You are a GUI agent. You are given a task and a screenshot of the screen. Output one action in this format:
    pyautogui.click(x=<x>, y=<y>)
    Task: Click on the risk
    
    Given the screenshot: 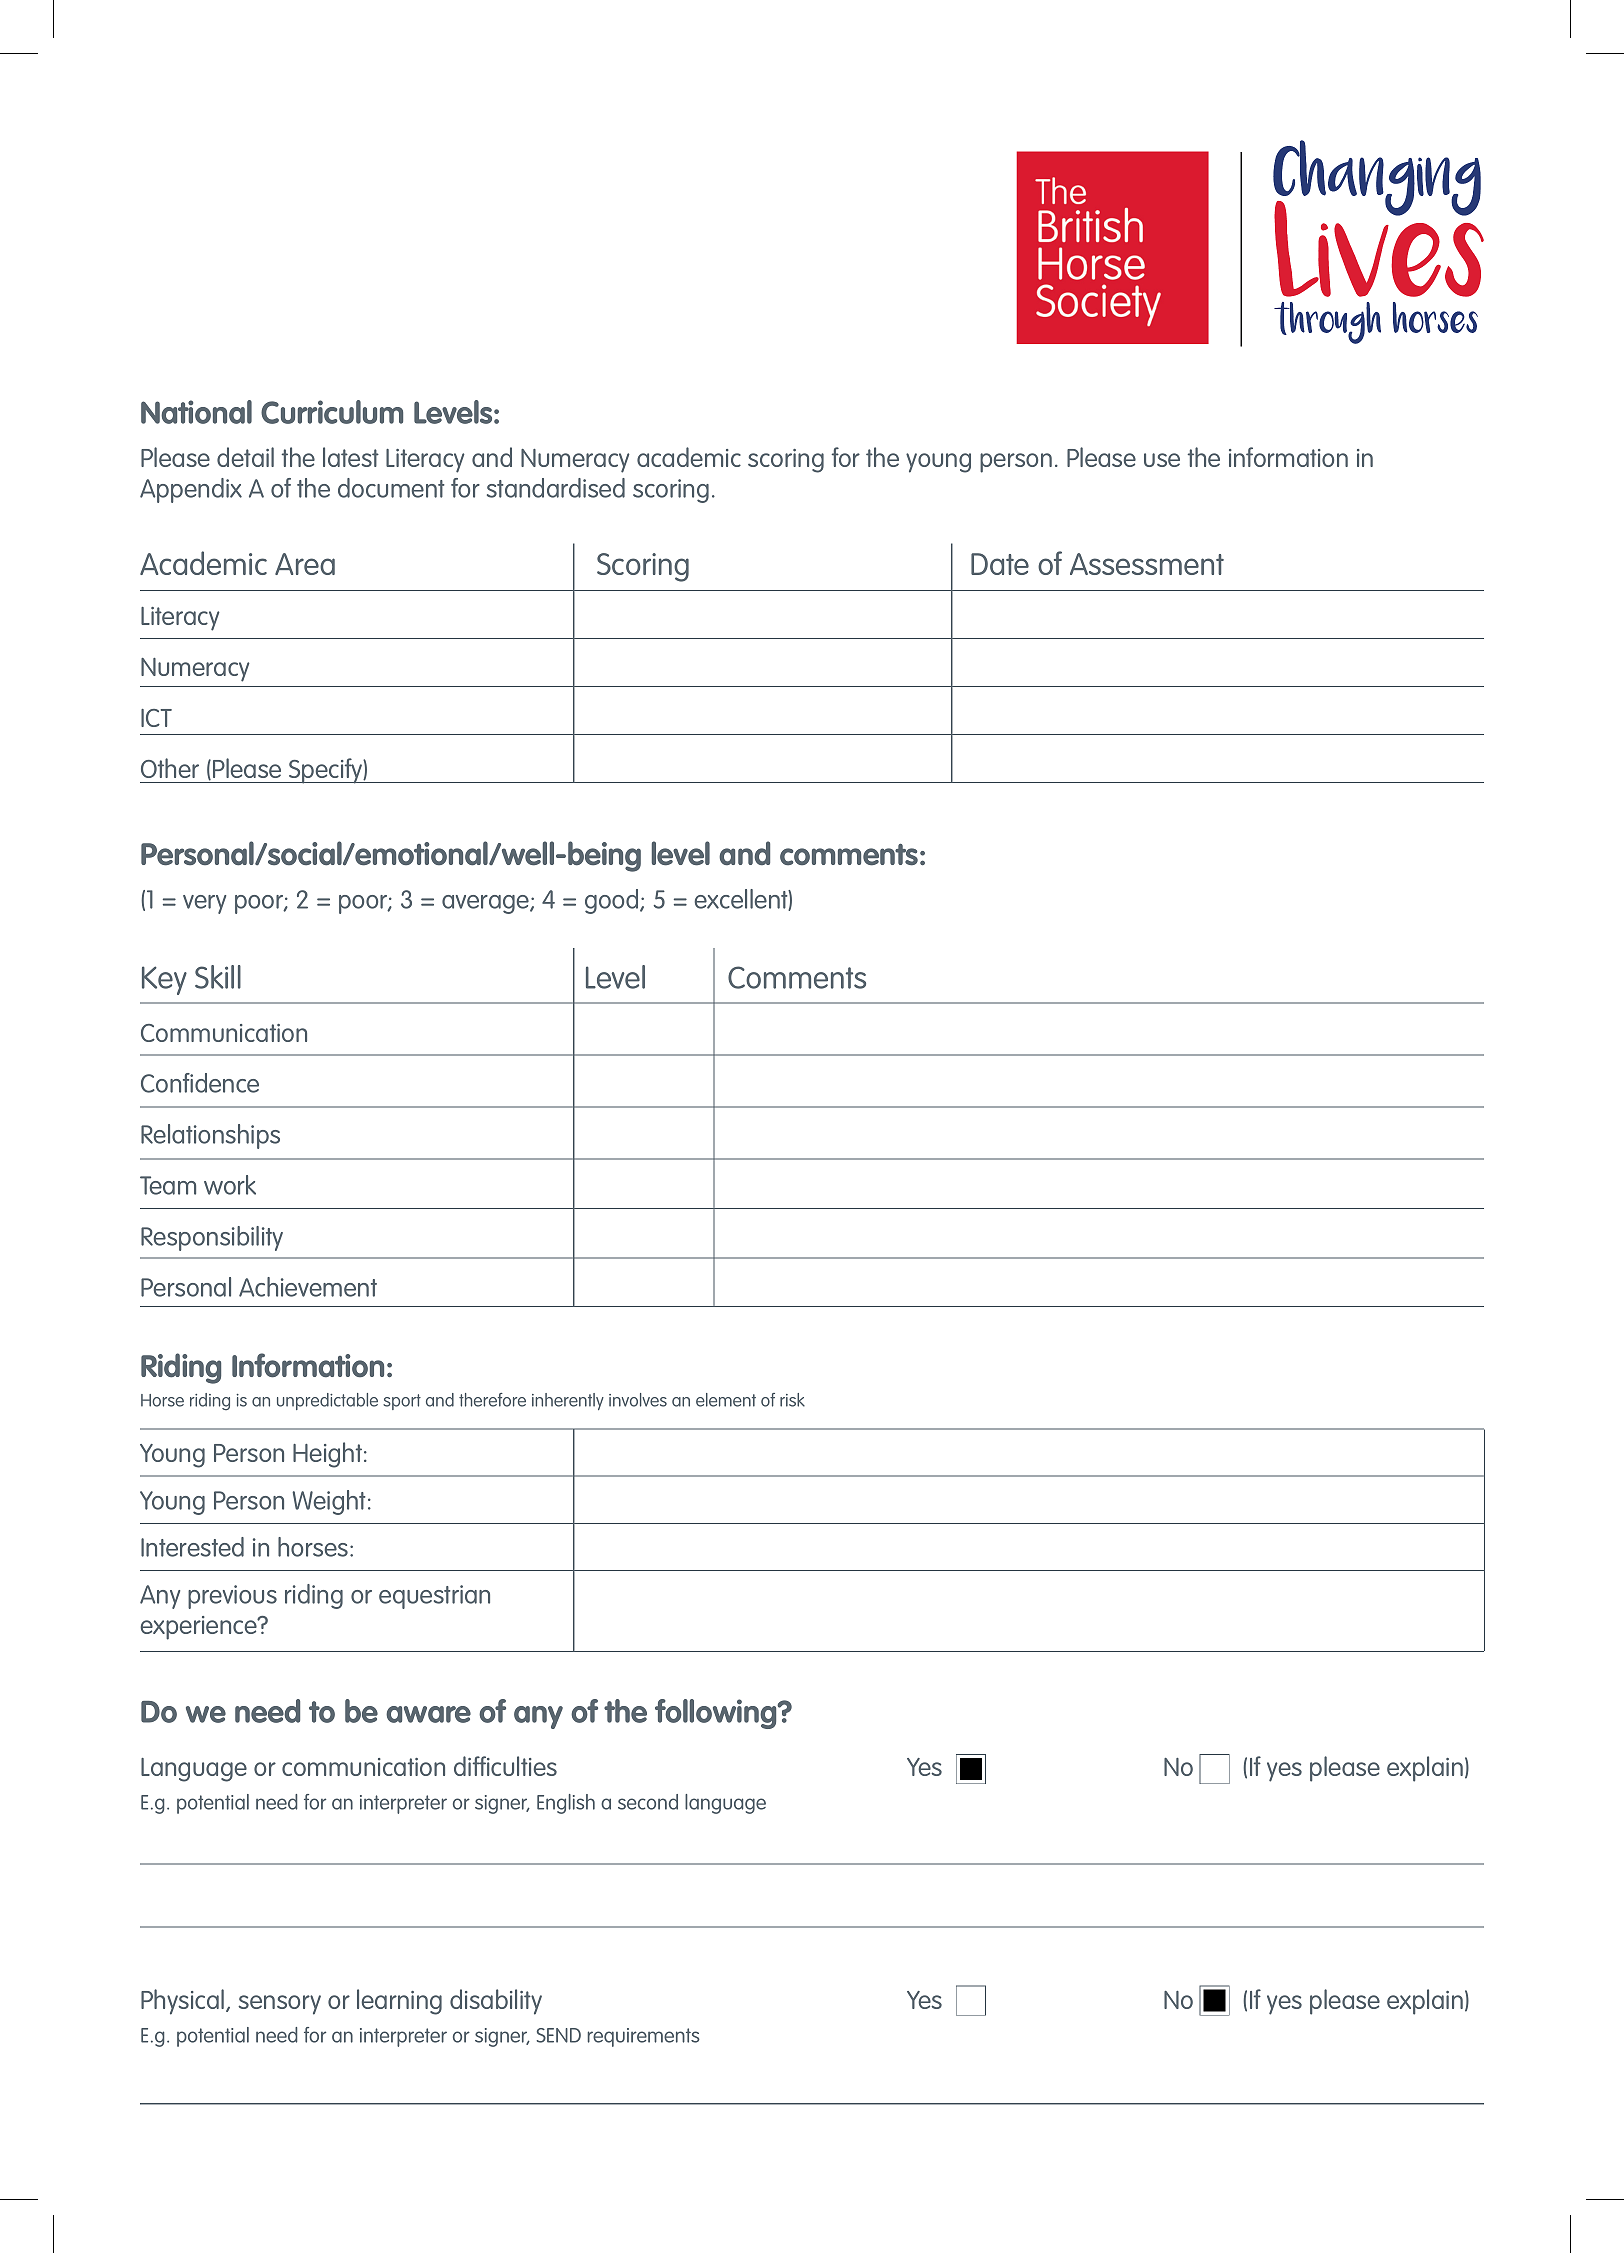 What is the action you would take?
    pyautogui.click(x=792, y=1400)
